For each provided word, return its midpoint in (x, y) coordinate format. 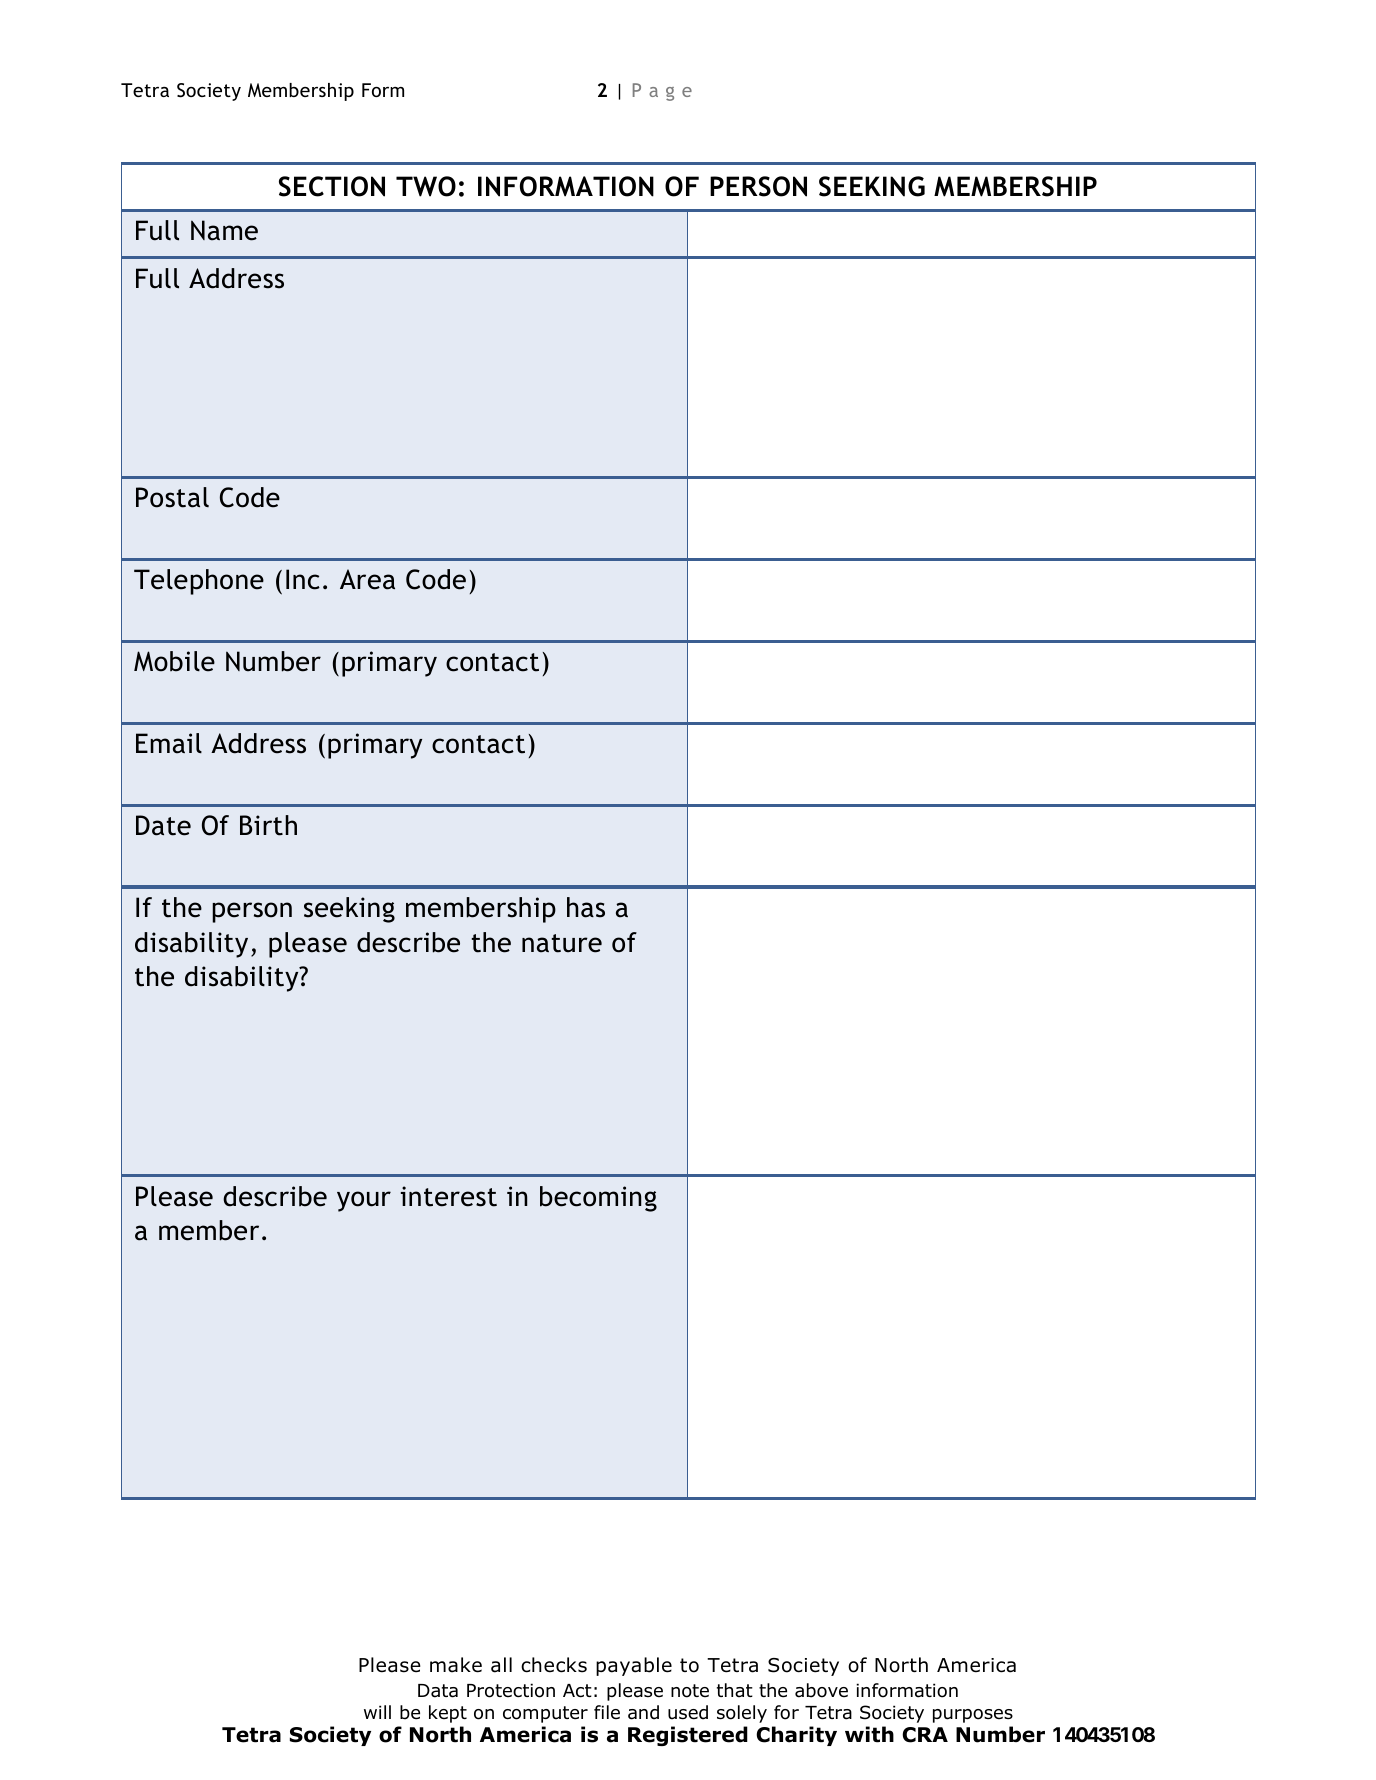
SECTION (332, 186)
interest (449, 1196)
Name (224, 230)
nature (562, 943)
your (364, 1201)
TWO (426, 186)
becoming (598, 1199)
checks (554, 1665)
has (586, 907)
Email (169, 743)
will (377, 1712)
